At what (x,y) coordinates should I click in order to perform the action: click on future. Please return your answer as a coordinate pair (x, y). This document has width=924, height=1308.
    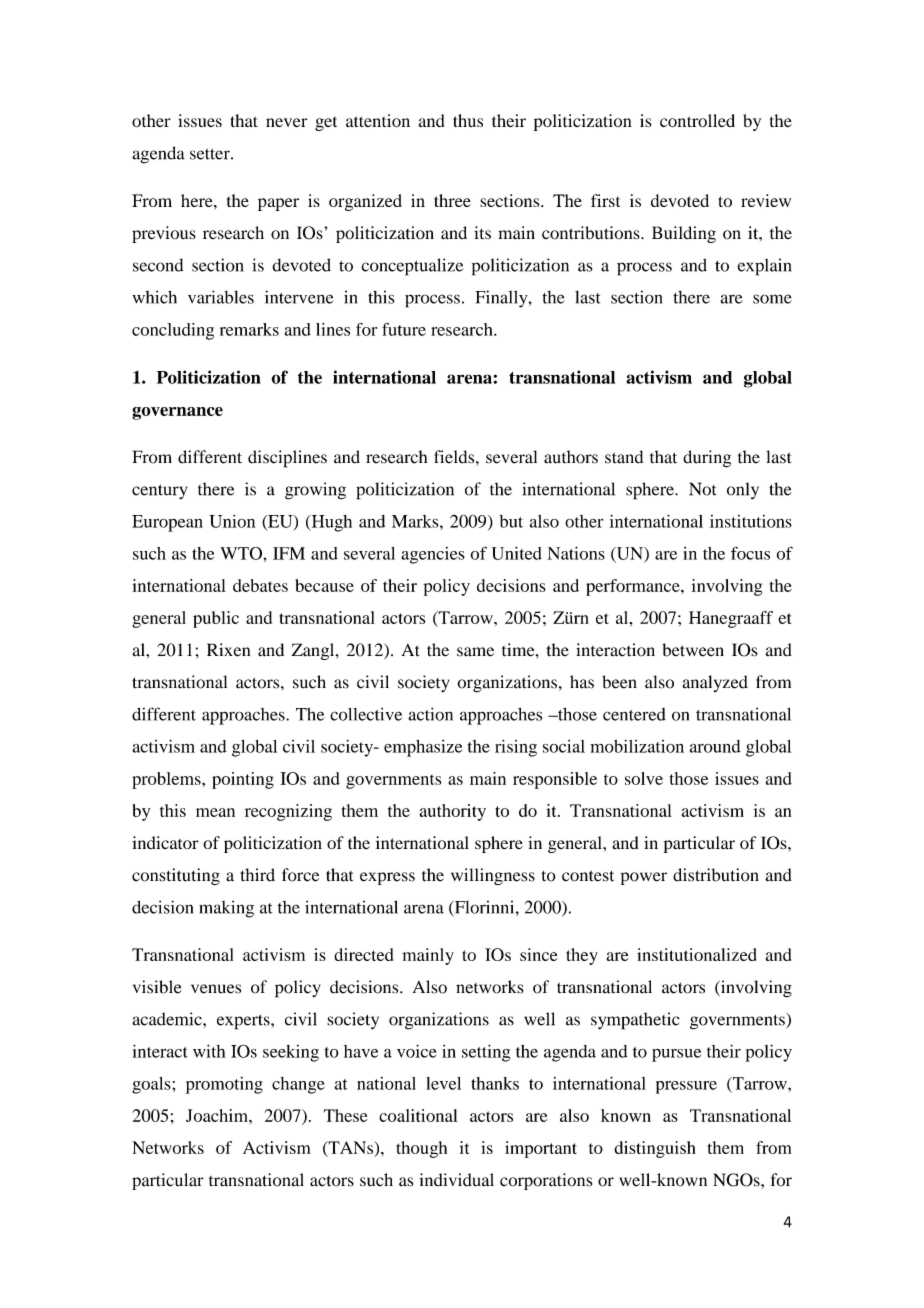
    Looking at the image, I should click on (404, 329).
